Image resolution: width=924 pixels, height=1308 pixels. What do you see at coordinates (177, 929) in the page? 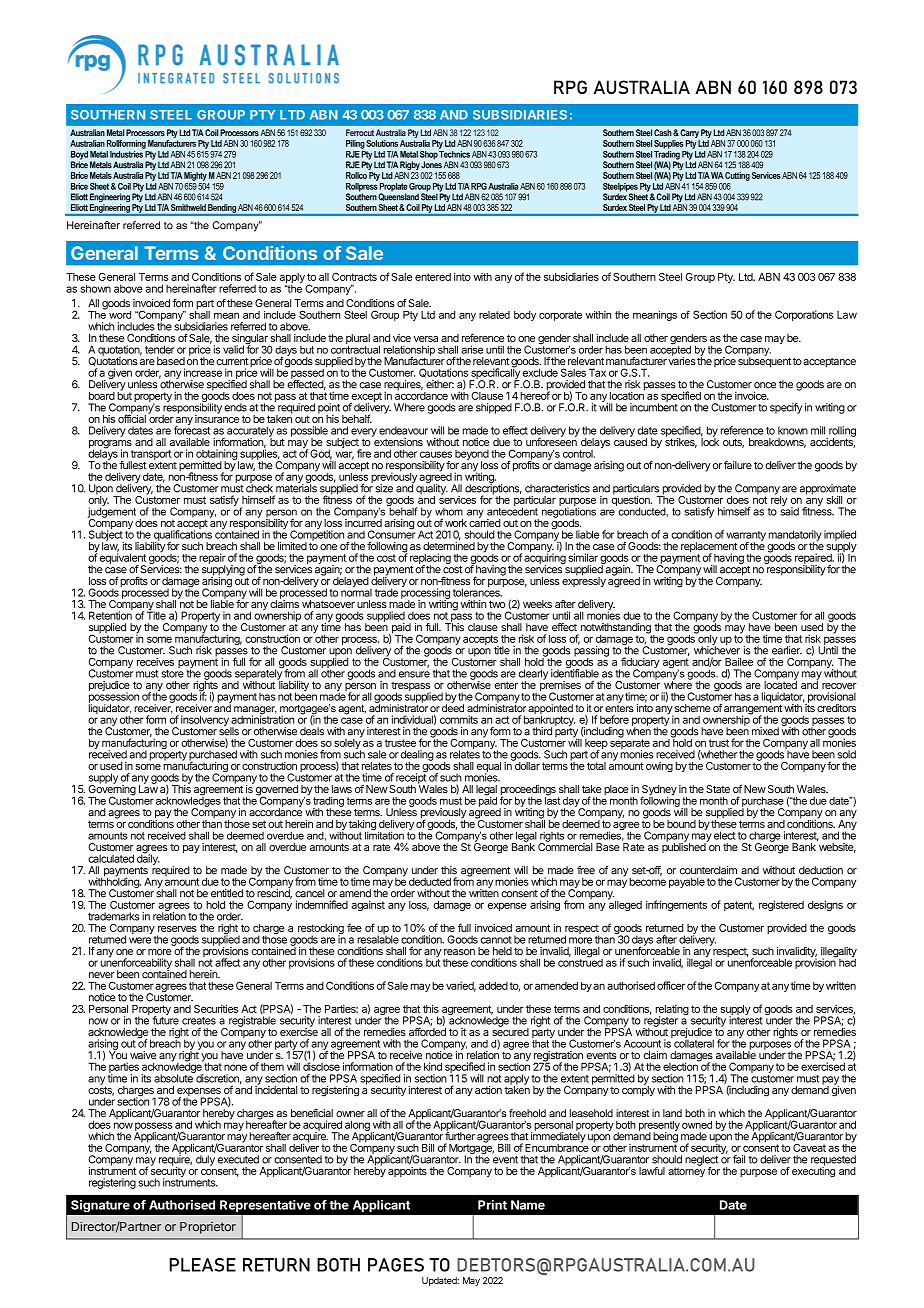
I see `reserves` at bounding box center [177, 929].
